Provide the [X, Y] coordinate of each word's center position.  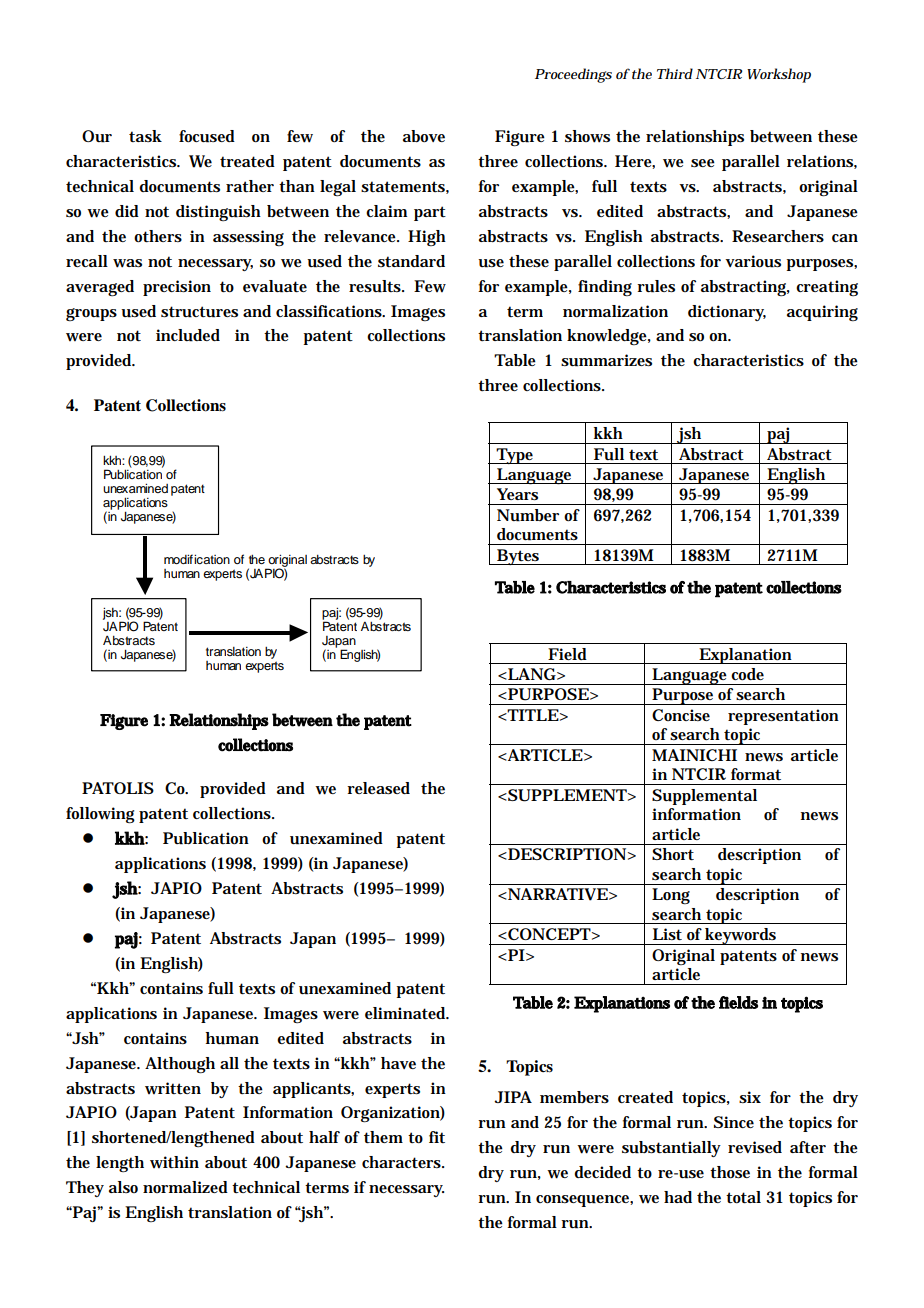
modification [197, 559]
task [145, 136]
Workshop [779, 75]
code [747, 674]
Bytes [518, 557]
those [730, 1172]
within [174, 1162]
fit [437, 1137]
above [424, 136]
